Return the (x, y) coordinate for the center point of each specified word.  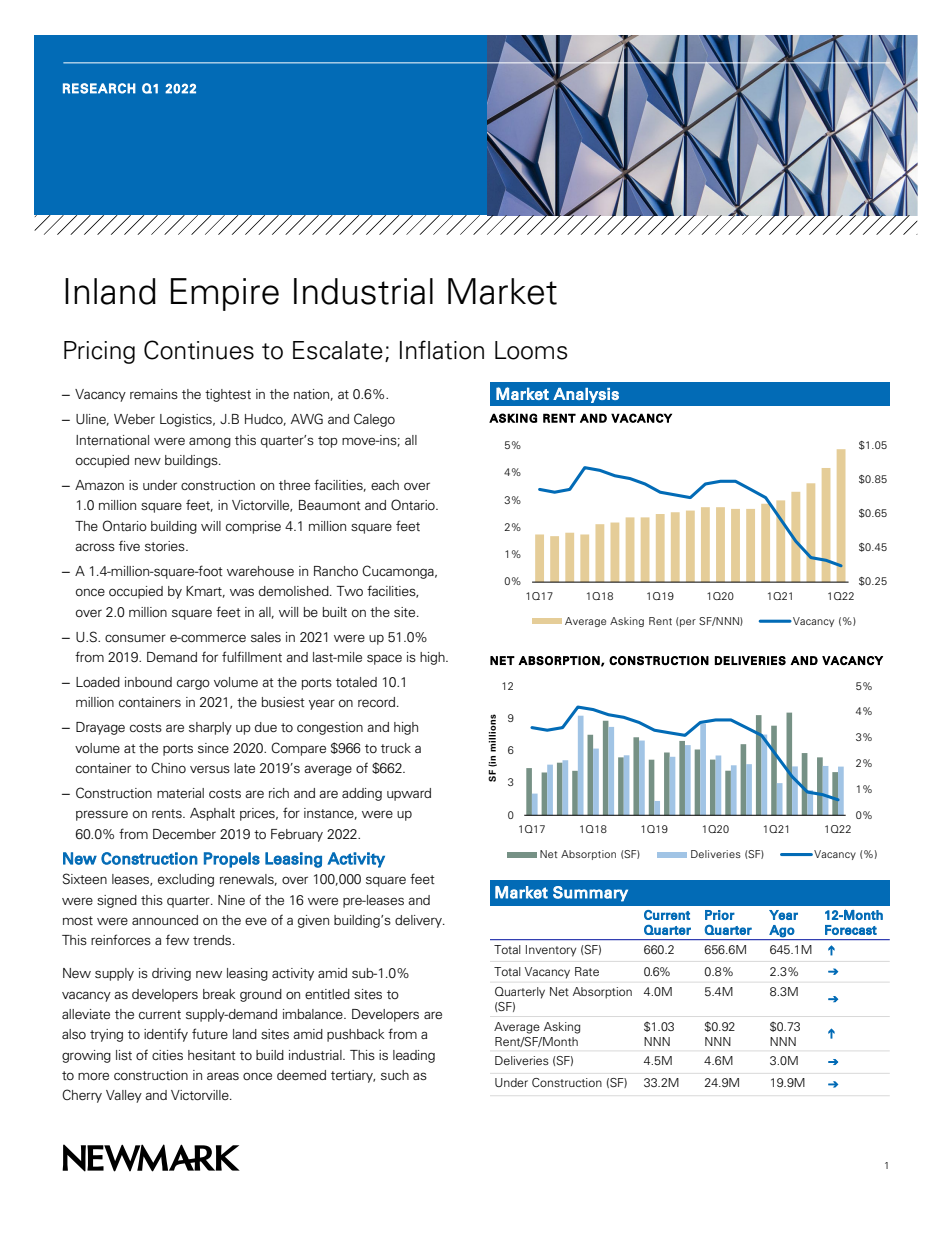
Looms (531, 350)
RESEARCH (99, 88)
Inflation (442, 350)
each (385, 485)
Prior (720, 915)
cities (167, 1055)
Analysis (586, 395)
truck (396, 748)
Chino (168, 767)
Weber (134, 419)
